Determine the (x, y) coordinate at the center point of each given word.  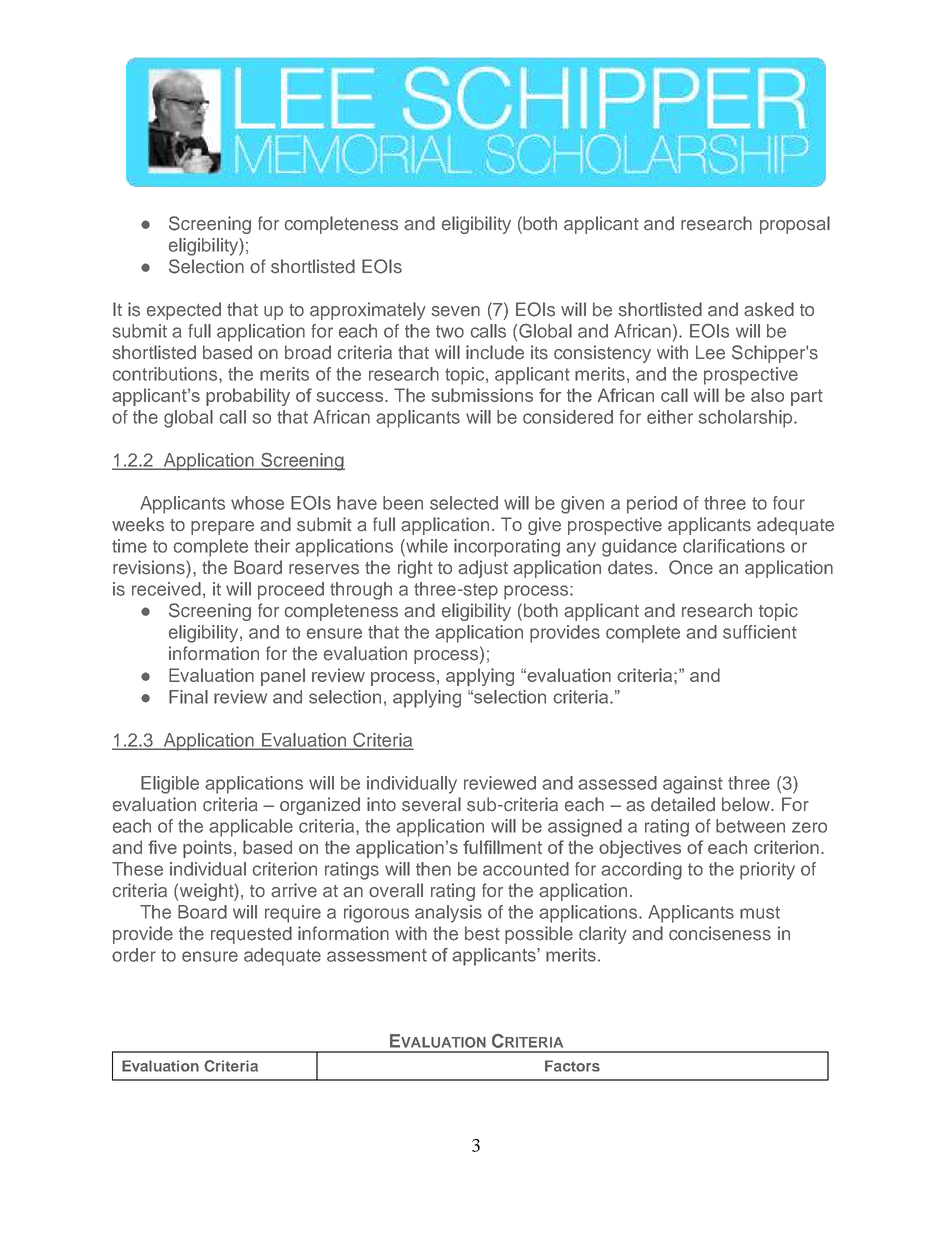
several (431, 804)
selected (464, 503)
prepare (222, 528)
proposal (795, 225)
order (134, 955)
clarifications (734, 546)
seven (455, 311)
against (693, 785)
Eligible (170, 785)
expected (184, 311)
